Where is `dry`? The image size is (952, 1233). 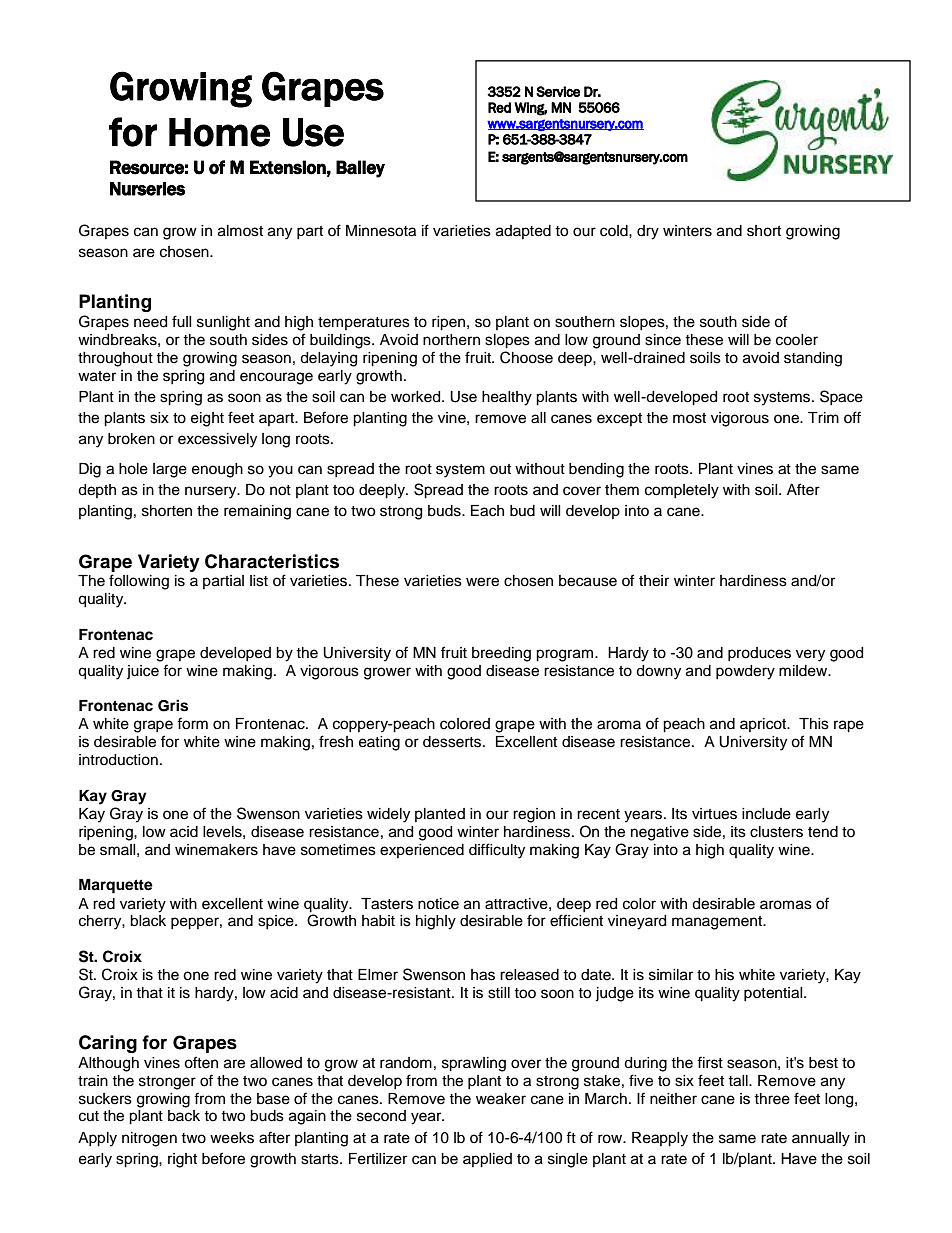 dry is located at coordinates (648, 232).
